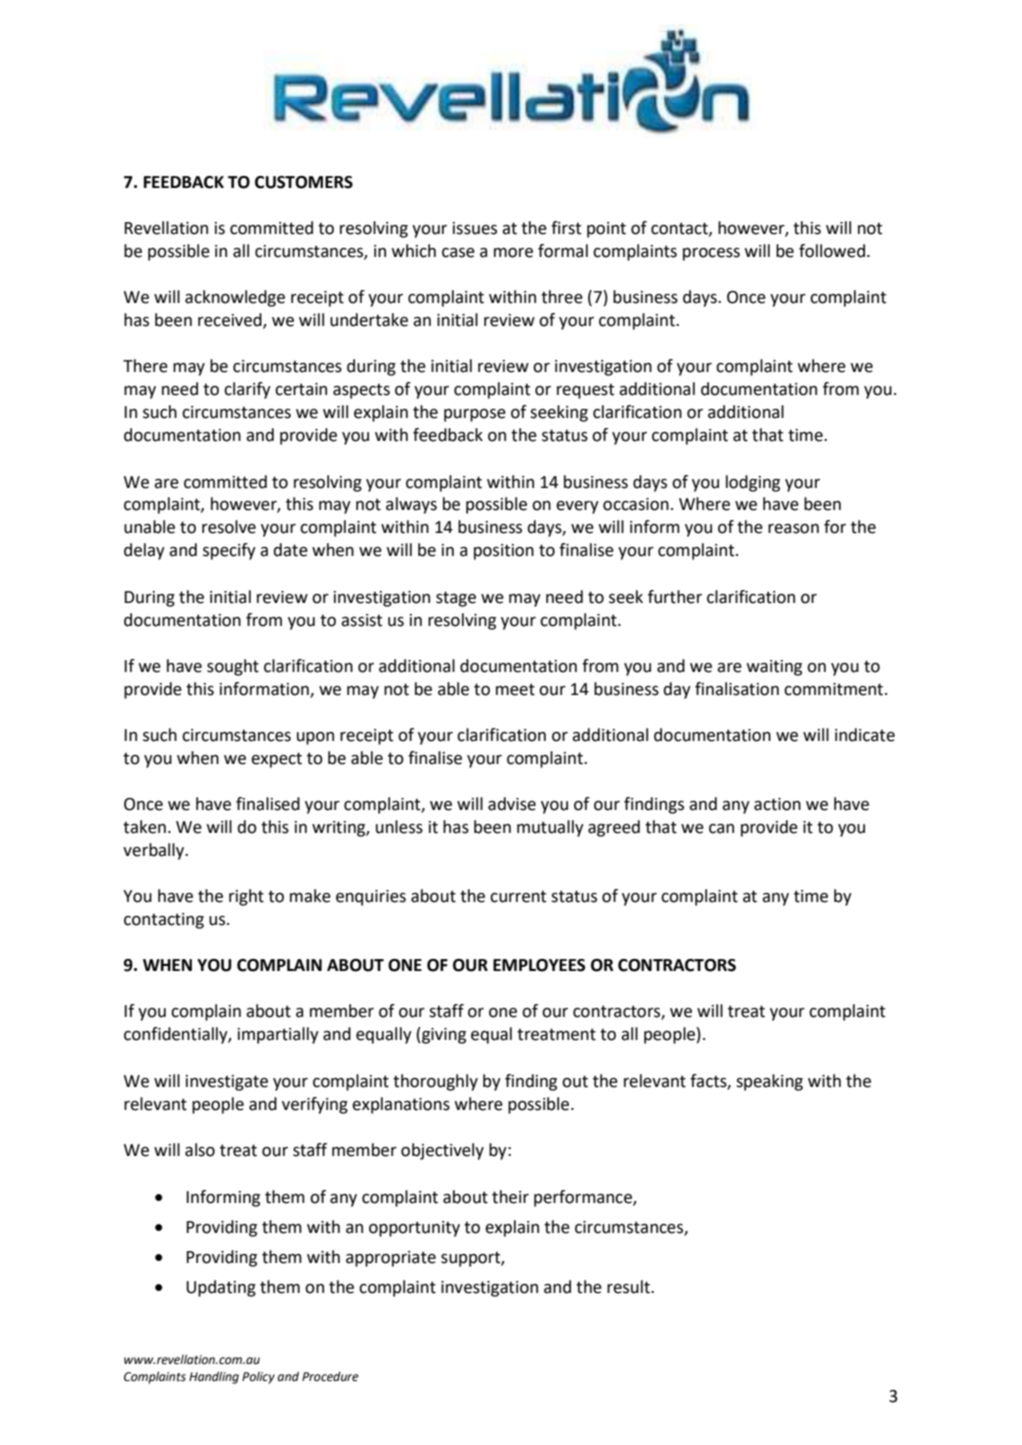  What do you see at coordinates (304, 182) in the screenshot?
I see `CUSTOMERS` at bounding box center [304, 182].
